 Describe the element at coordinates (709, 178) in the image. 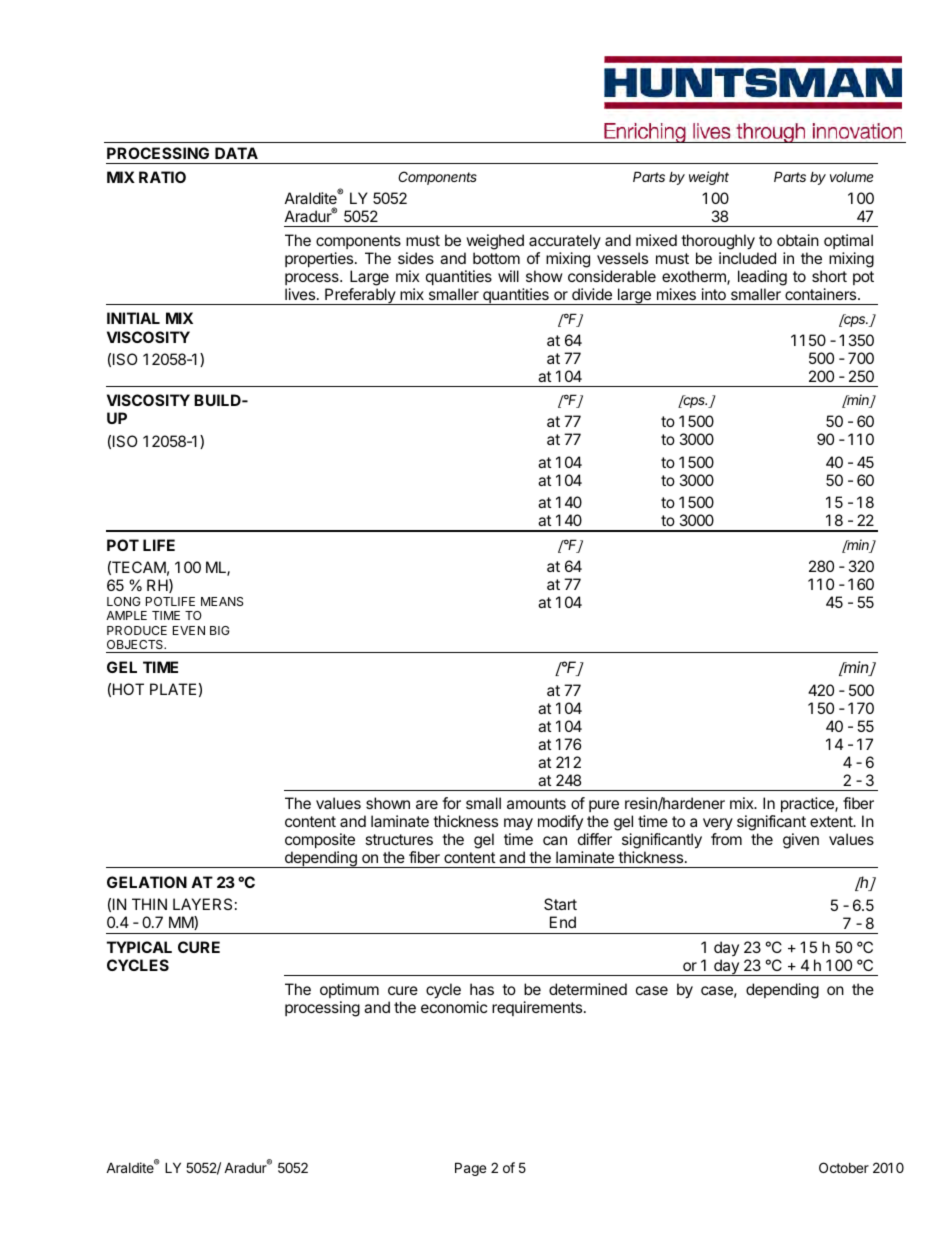

I see `weight` at that location.
